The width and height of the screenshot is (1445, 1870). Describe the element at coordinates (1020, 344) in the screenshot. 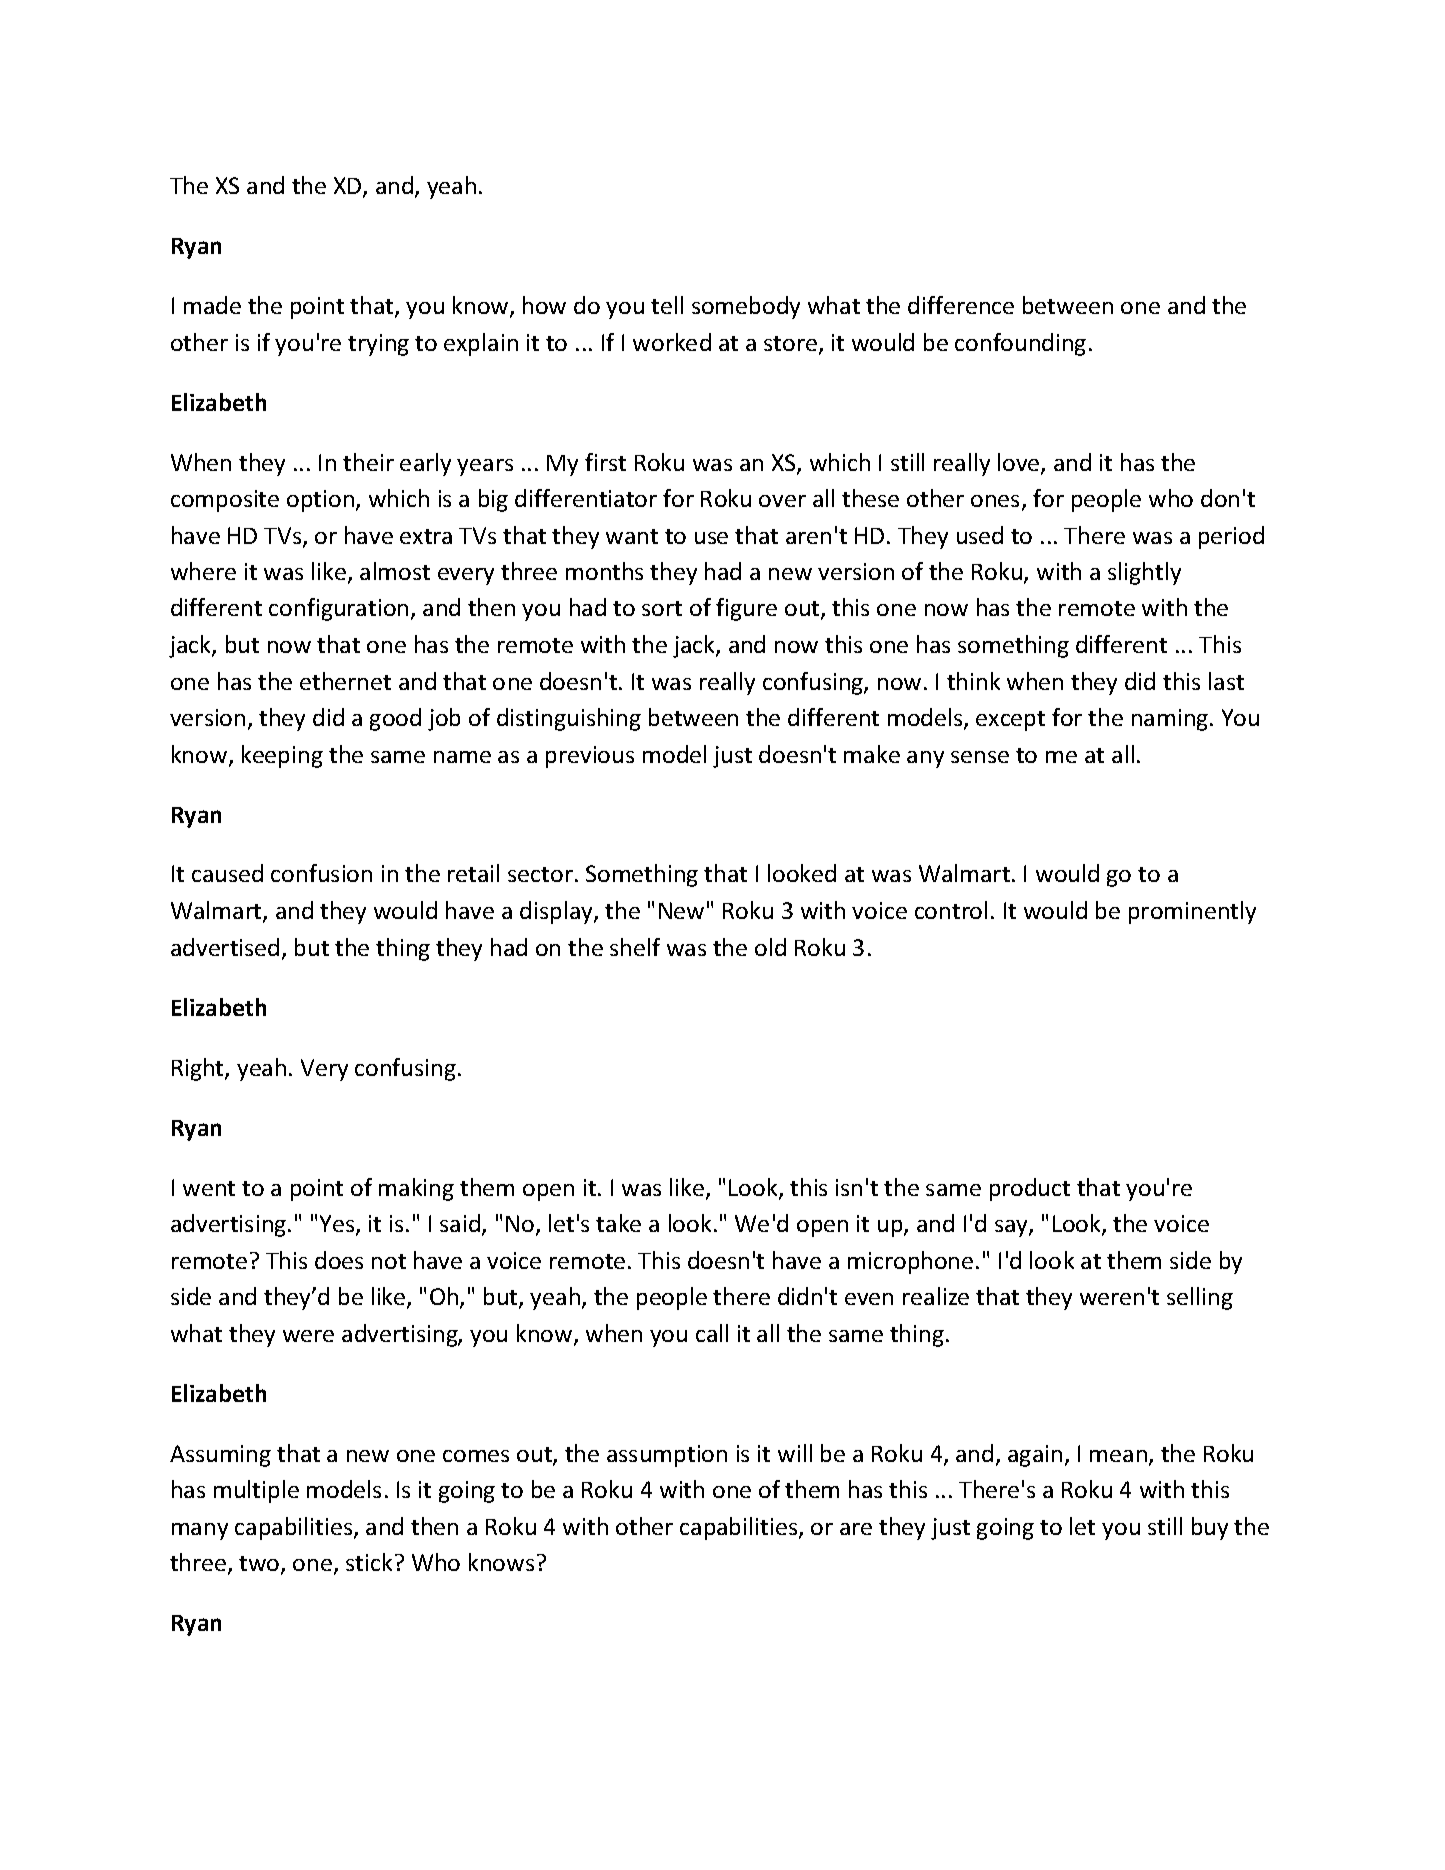

I see `confounding` at that location.
